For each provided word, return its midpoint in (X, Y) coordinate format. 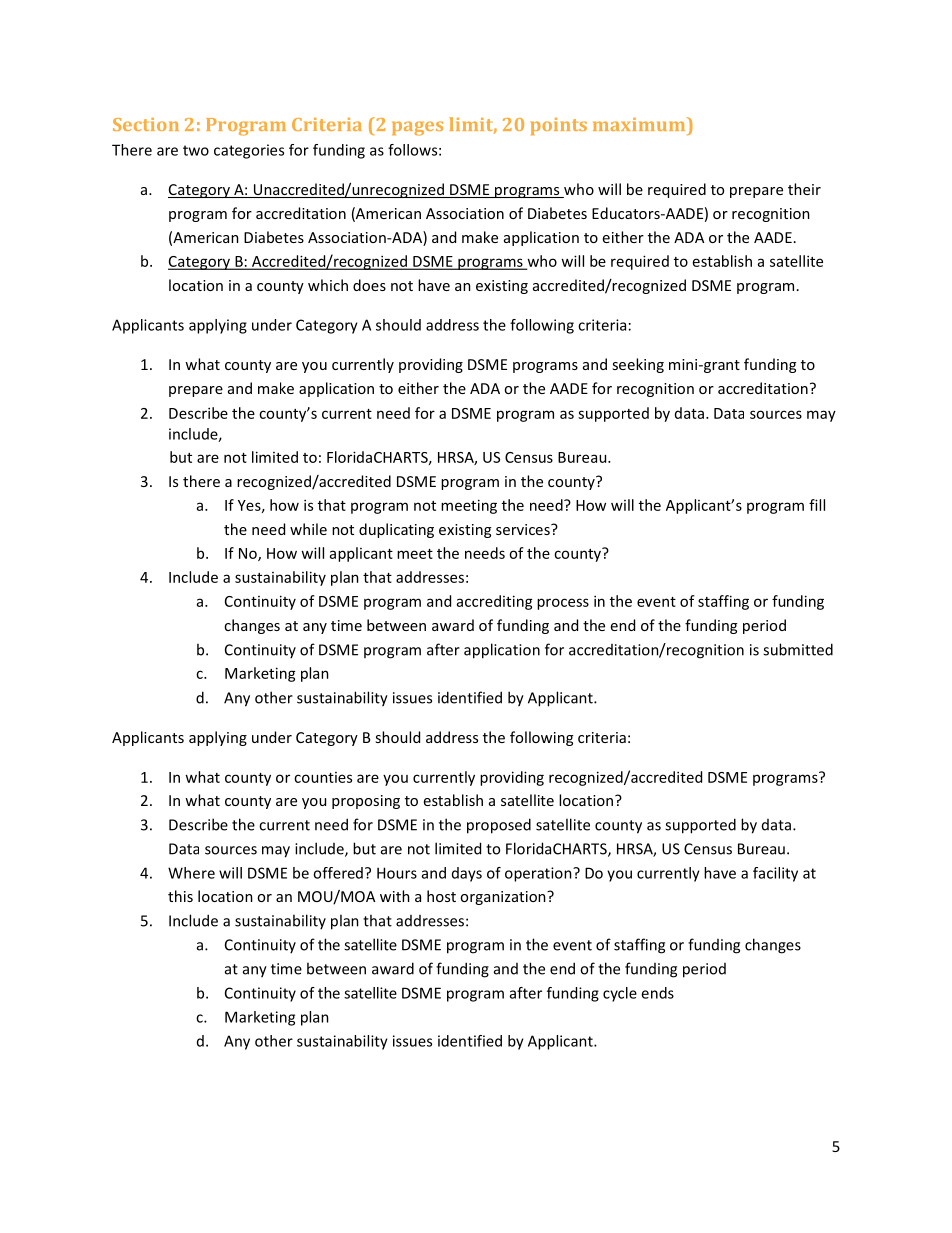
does (369, 285)
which (328, 285)
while (308, 529)
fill (817, 505)
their (804, 189)
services (524, 529)
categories (249, 151)
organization (504, 898)
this (180, 896)
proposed (499, 826)
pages (417, 128)
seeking (638, 365)
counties (323, 777)
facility (775, 874)
